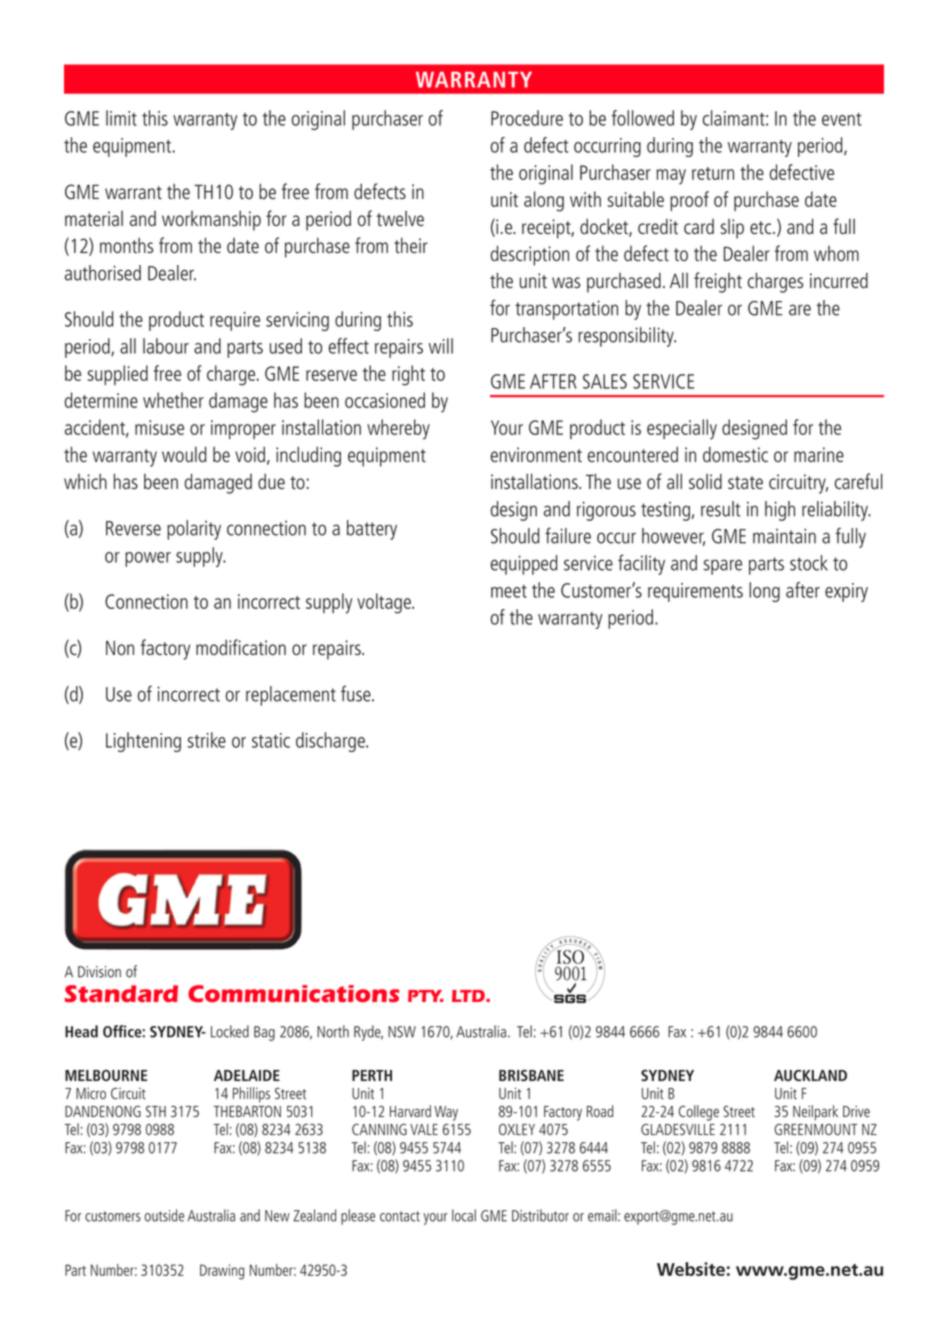  Describe the element at coordinates (194, 530) in the screenshot. I see `polarity` at that location.
